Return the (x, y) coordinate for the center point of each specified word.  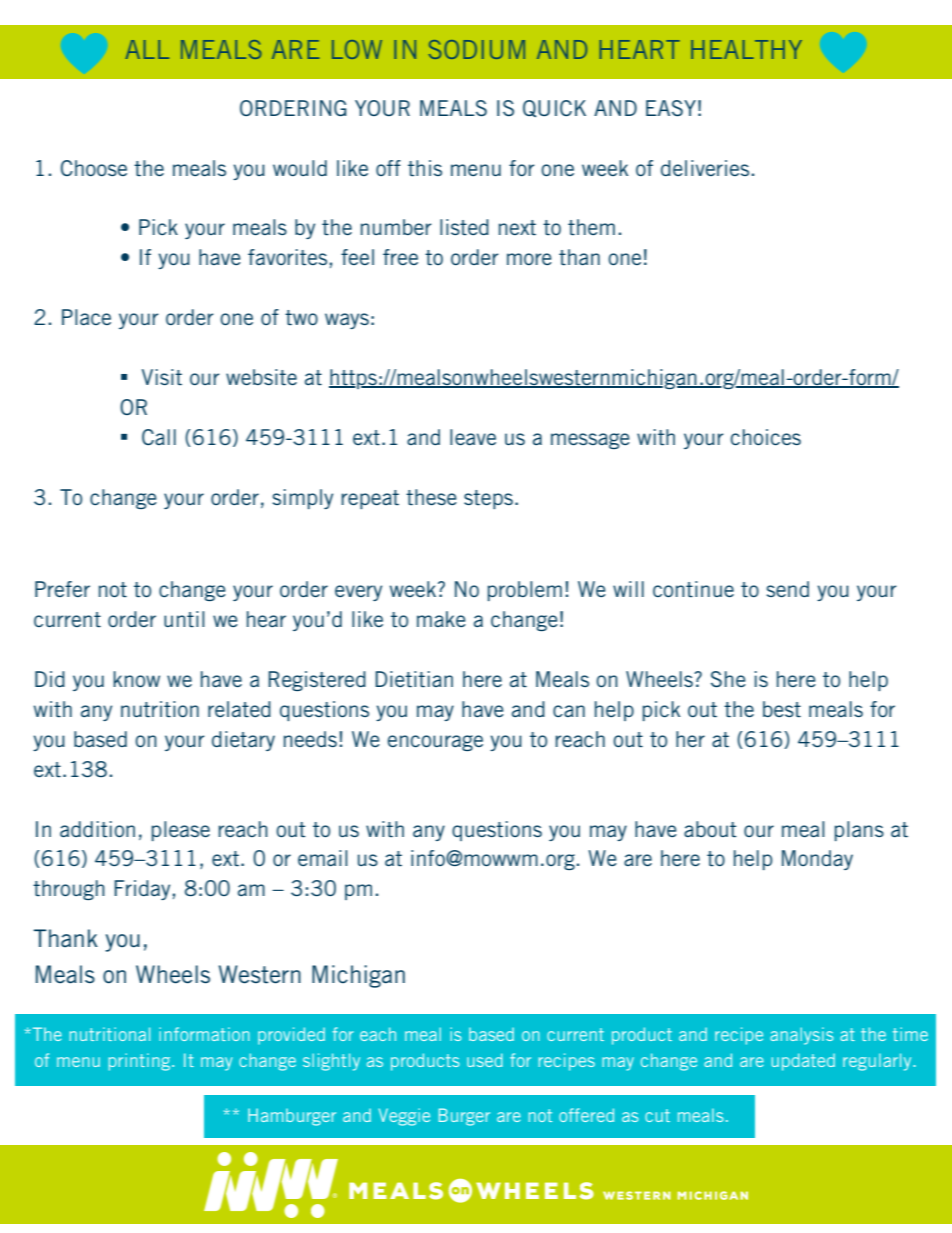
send (787, 589)
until (184, 619)
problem (525, 591)
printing (141, 1062)
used (485, 1060)
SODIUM (477, 49)
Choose (94, 168)
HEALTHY (746, 49)
